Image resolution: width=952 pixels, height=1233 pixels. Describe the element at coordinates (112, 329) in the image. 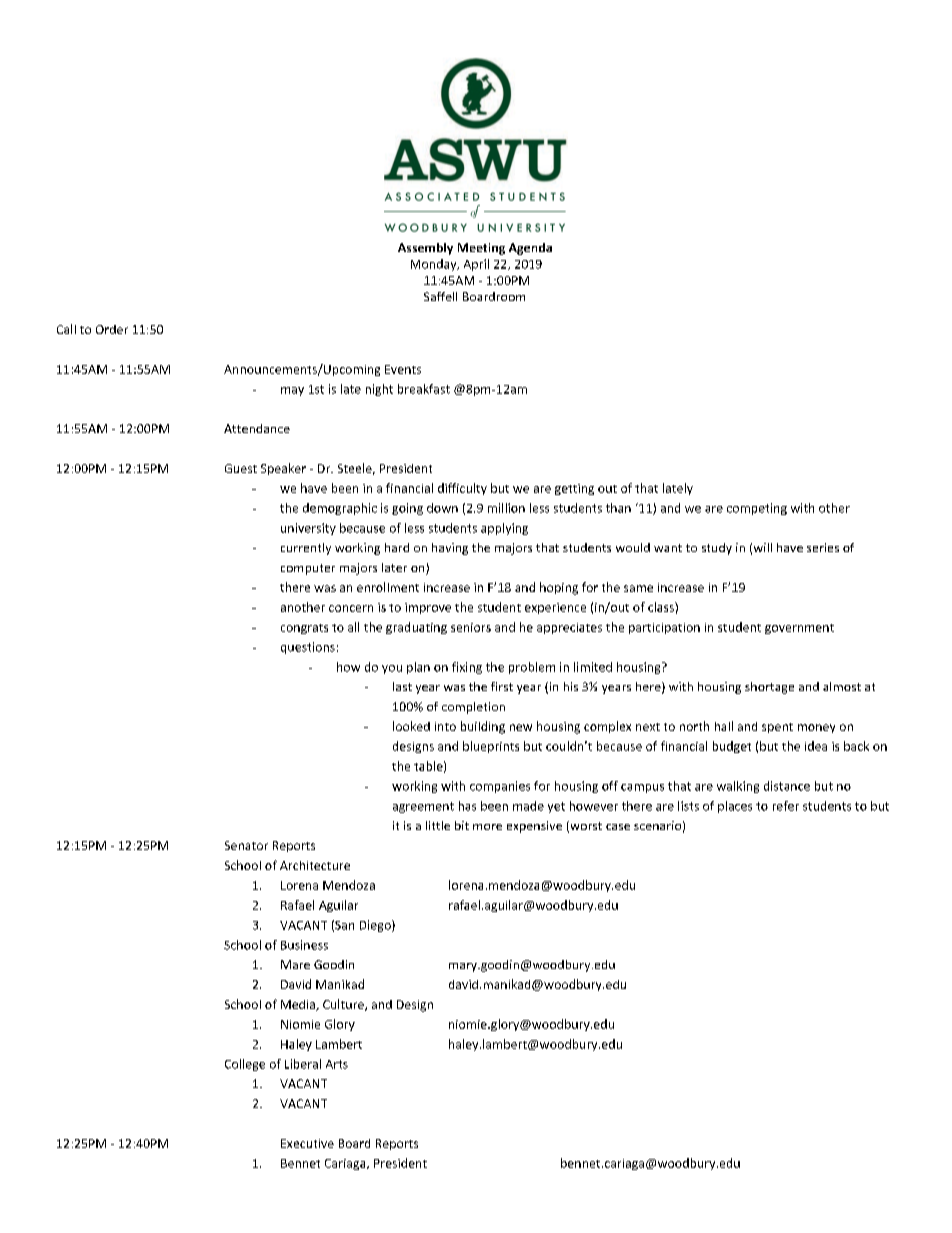

I see `Order` at that location.
